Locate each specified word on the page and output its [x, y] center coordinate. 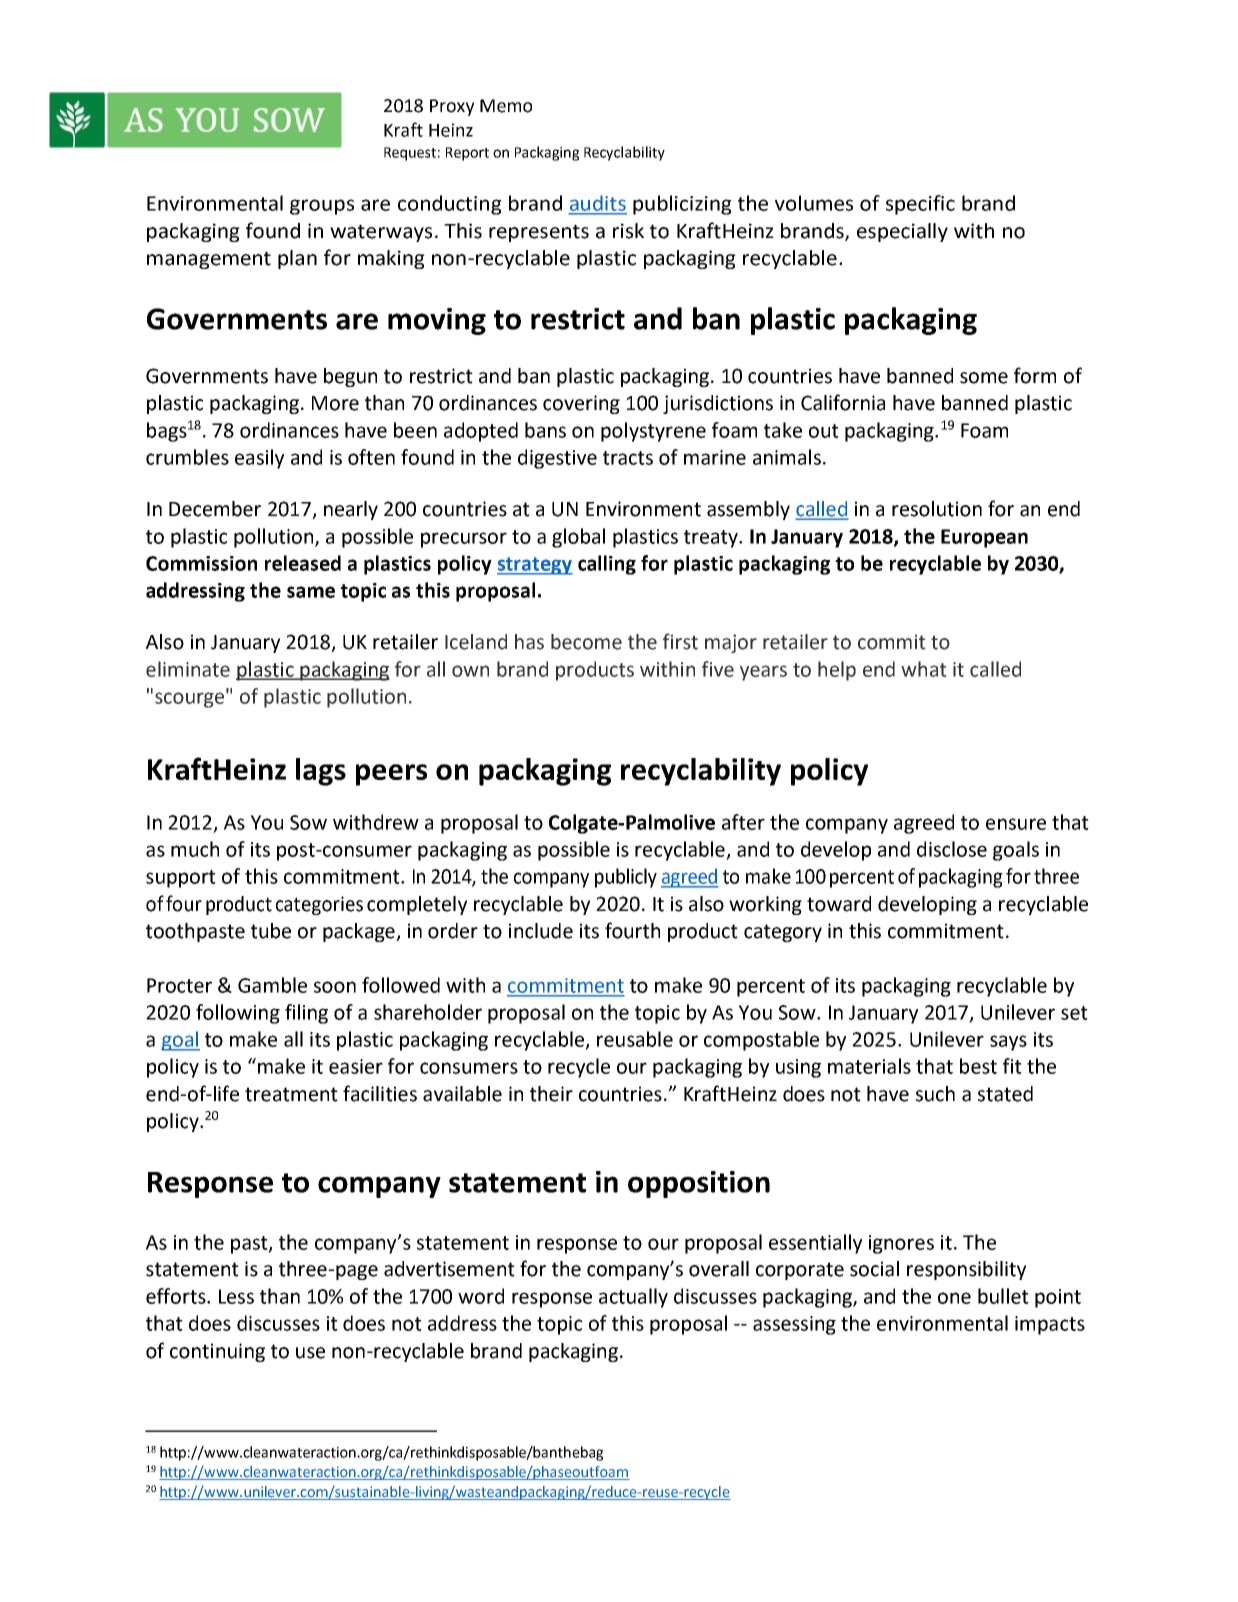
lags [321, 772]
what [924, 669]
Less [236, 1296]
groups [322, 207]
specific [920, 205]
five [718, 669]
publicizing [682, 205]
